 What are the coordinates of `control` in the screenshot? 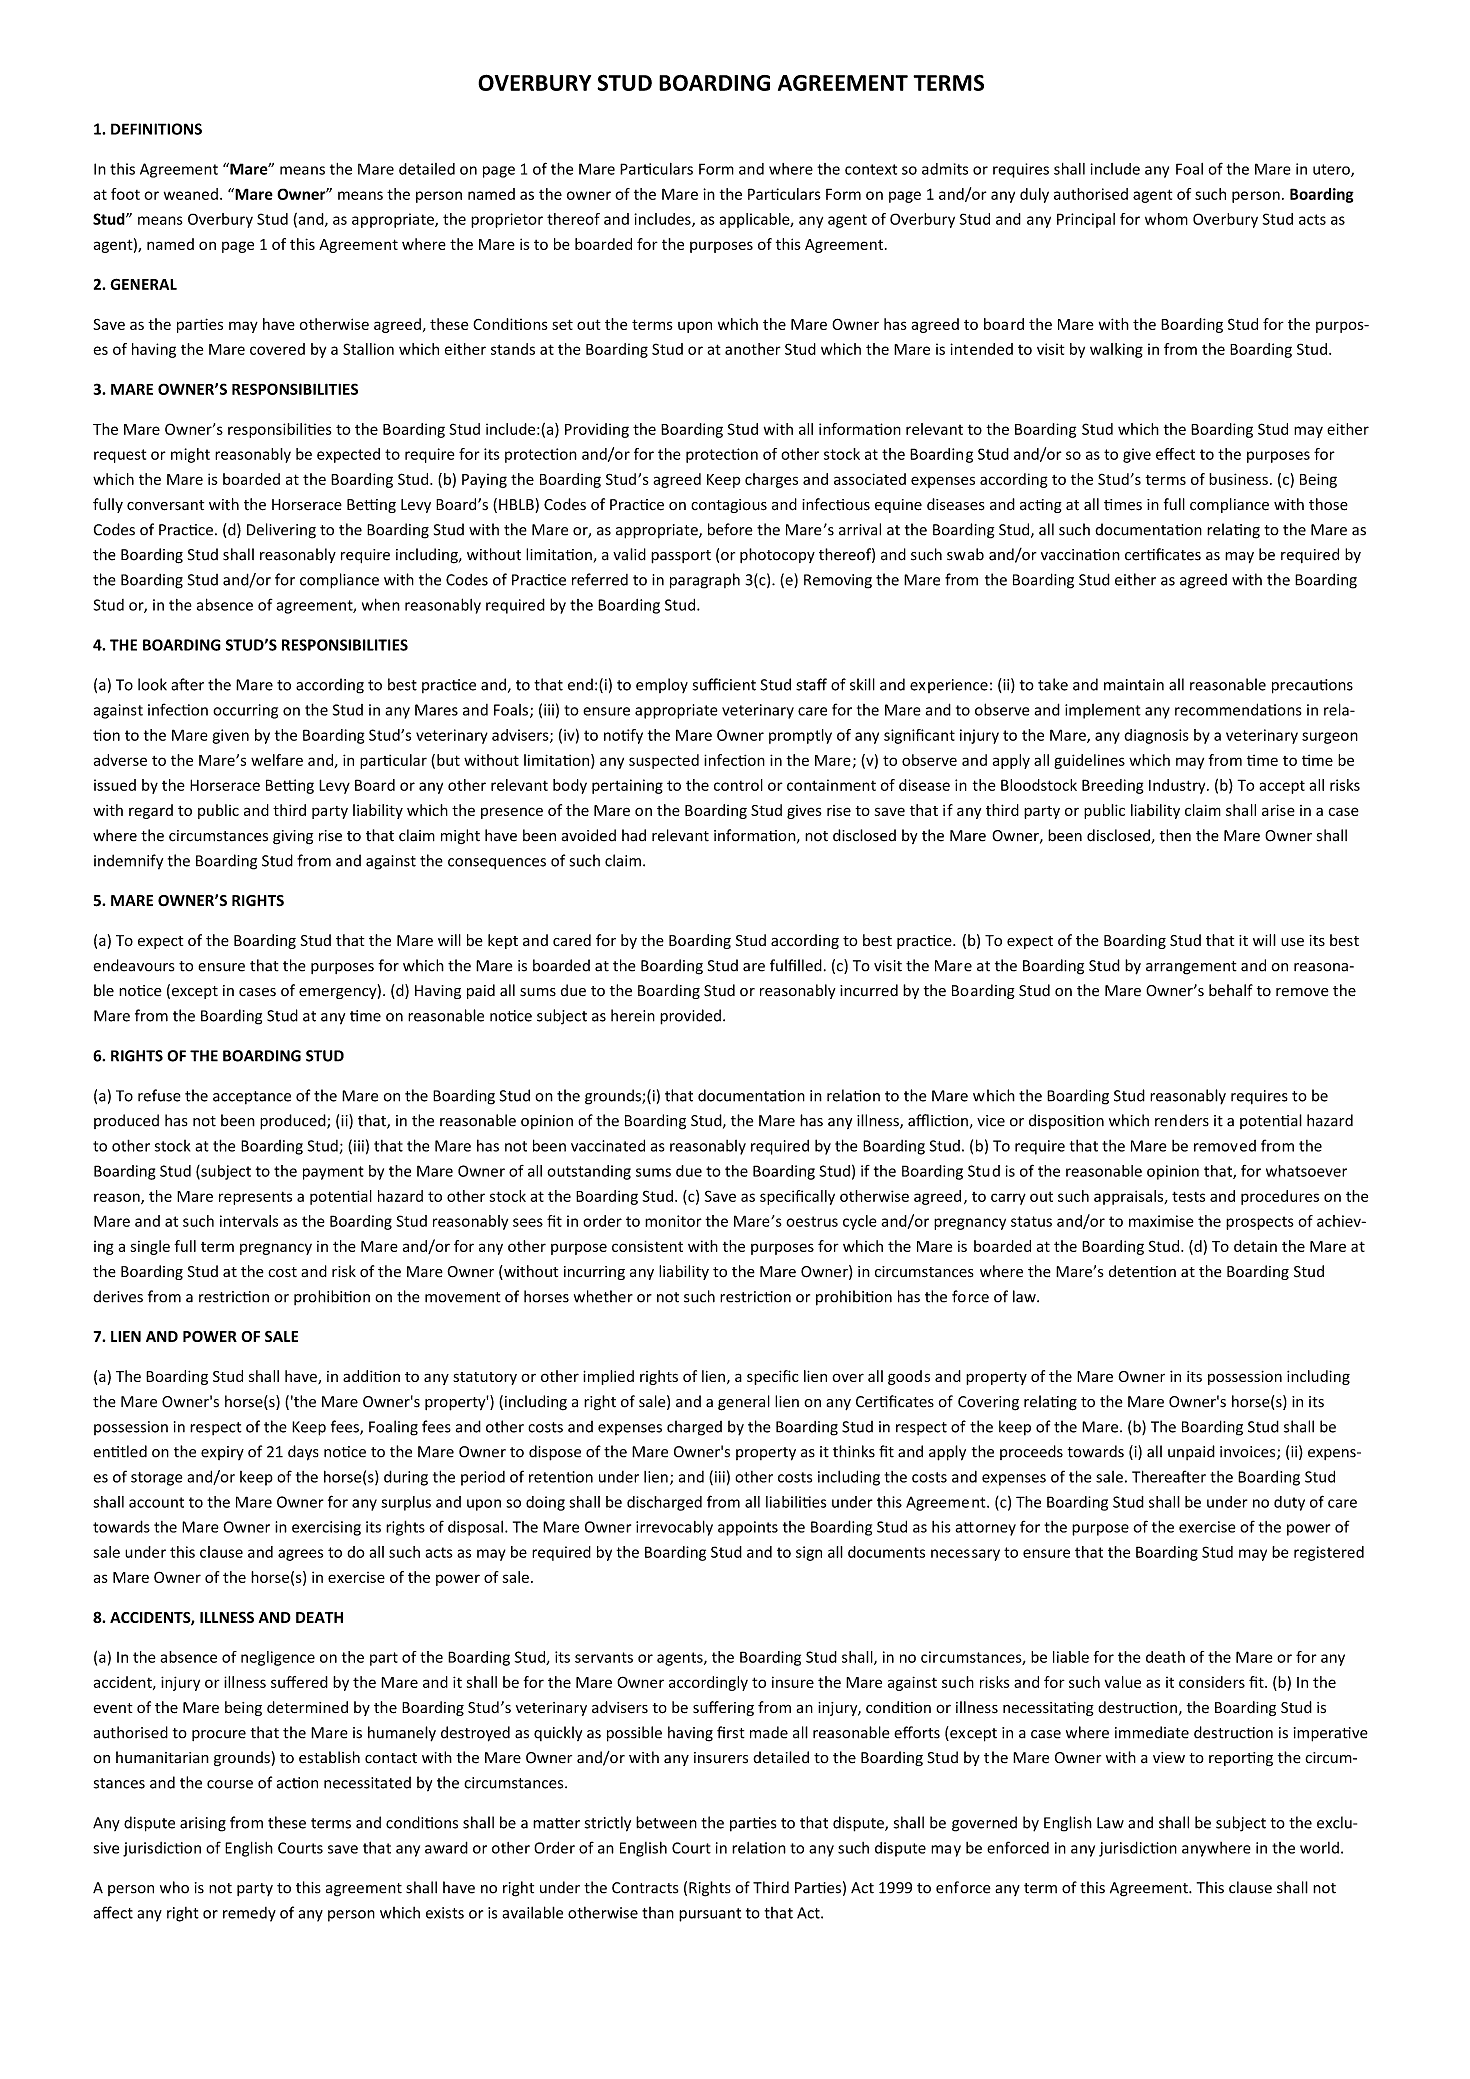 It's located at (738, 785).
